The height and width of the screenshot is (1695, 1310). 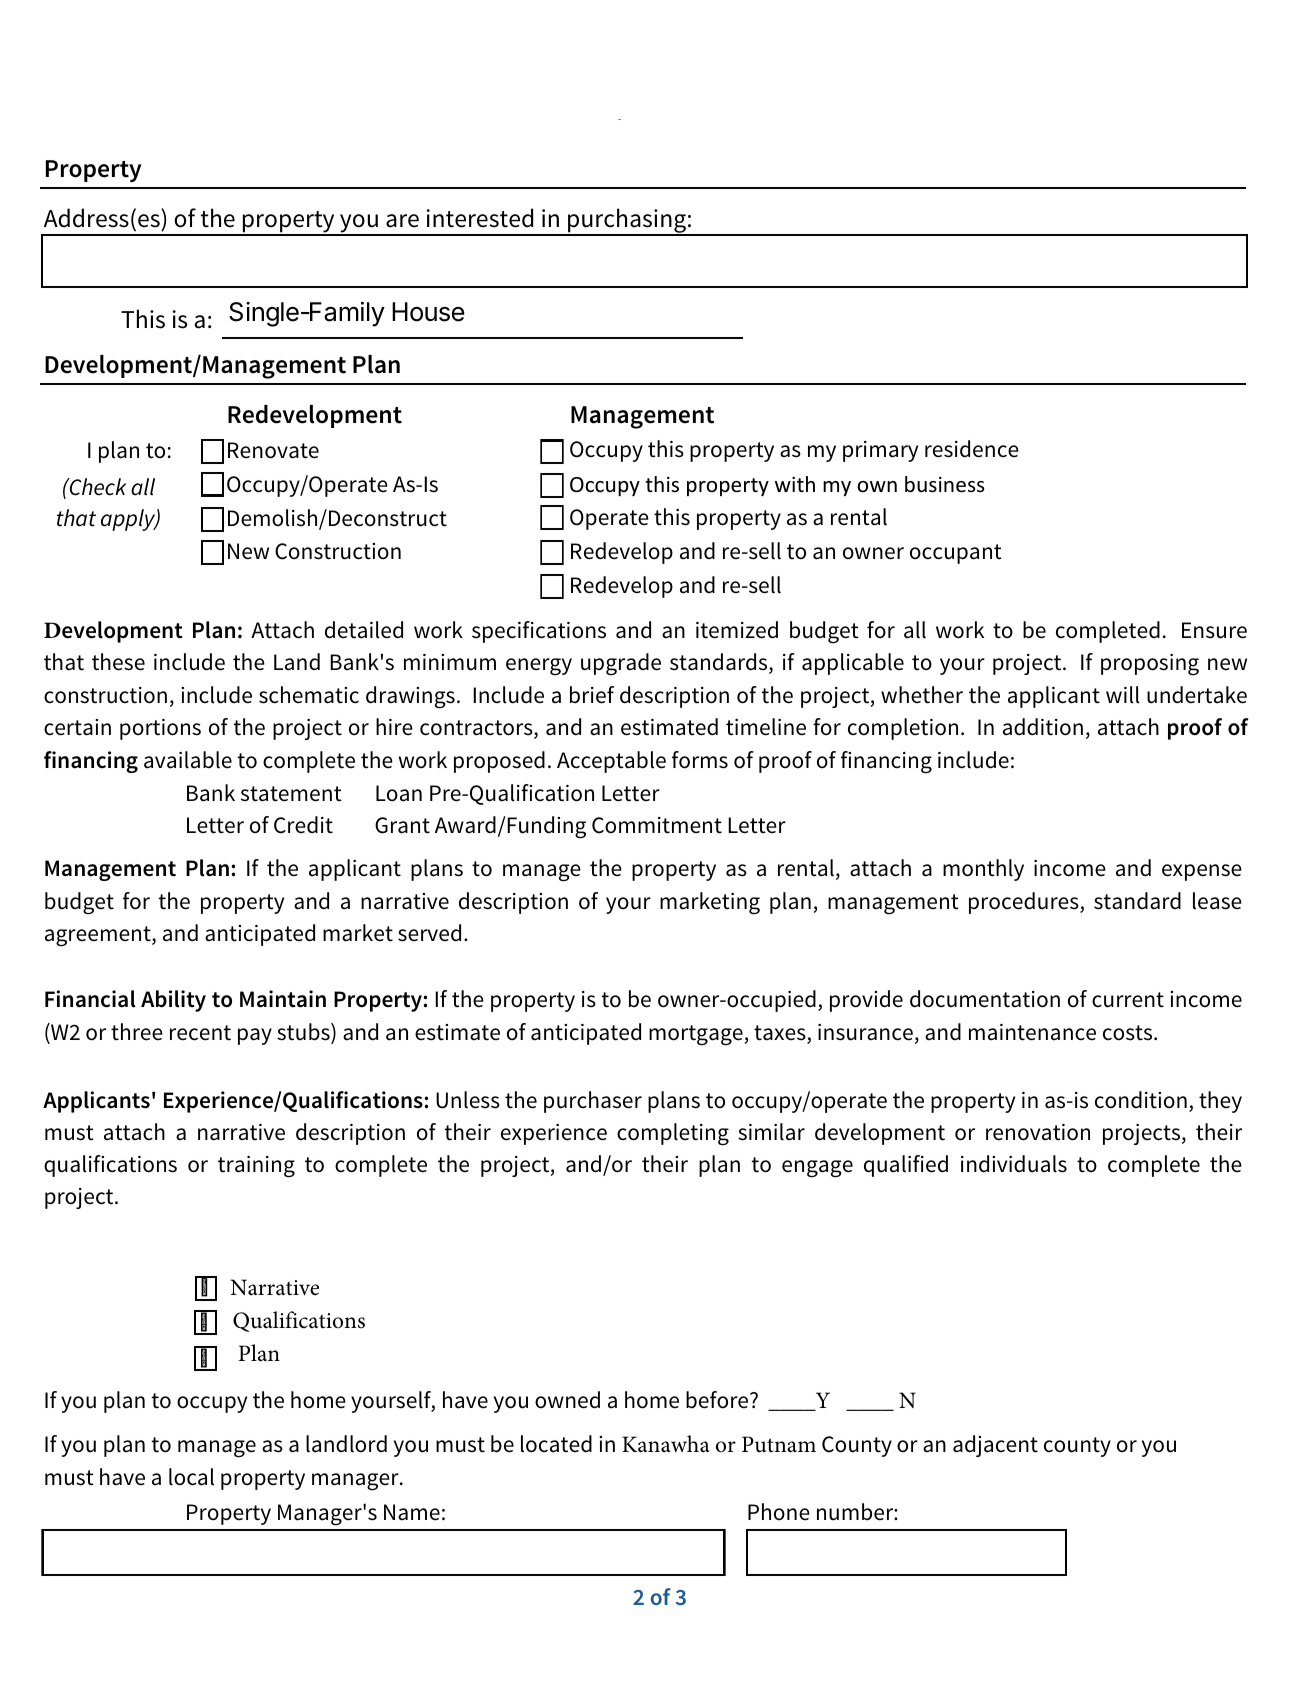 I want to click on located, so click(x=556, y=1444).
